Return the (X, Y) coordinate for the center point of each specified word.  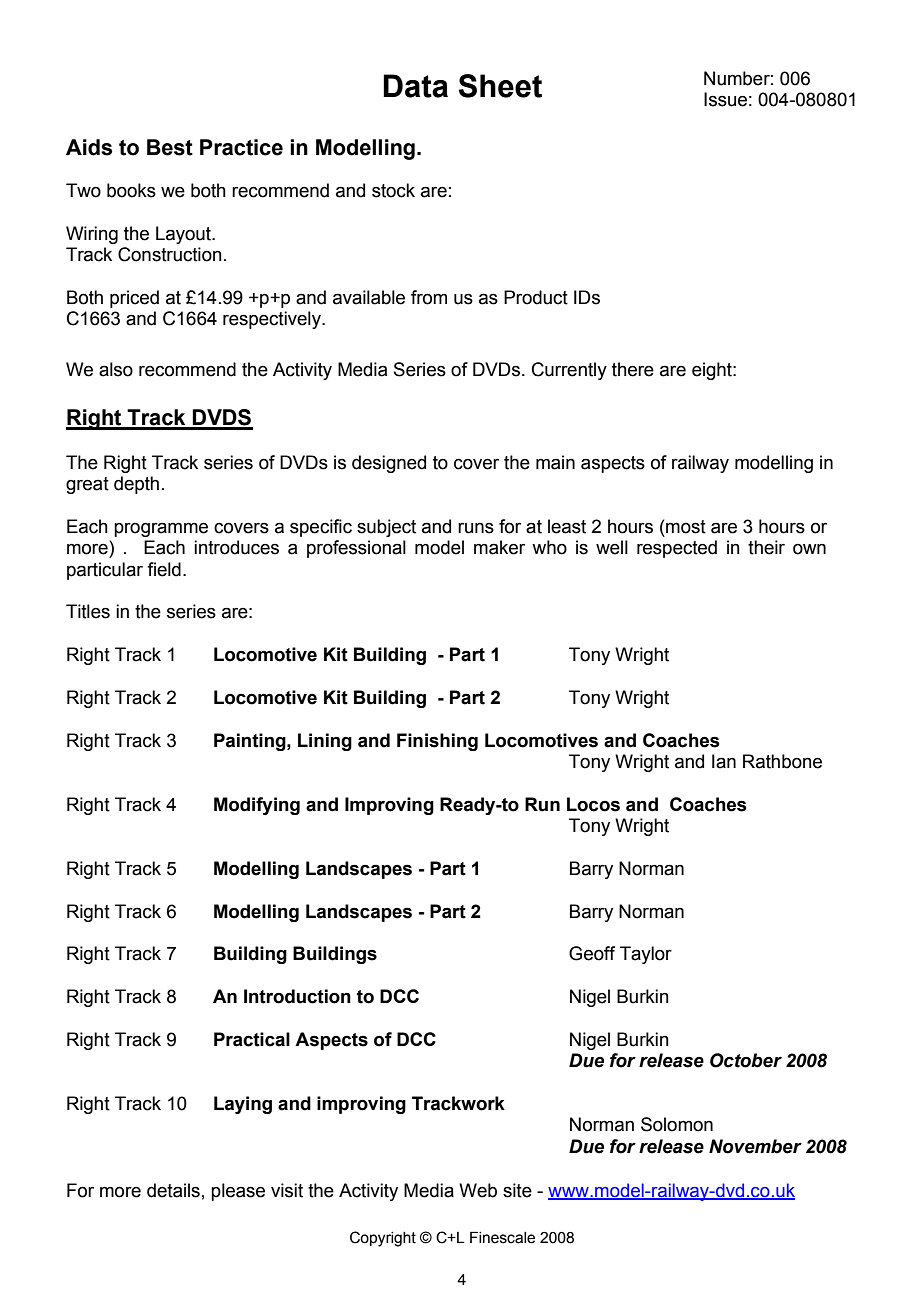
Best (170, 147)
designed (389, 464)
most (685, 526)
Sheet (500, 86)
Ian (724, 761)
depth (136, 485)
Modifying (257, 806)
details (173, 1190)
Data (415, 86)
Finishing (437, 742)
